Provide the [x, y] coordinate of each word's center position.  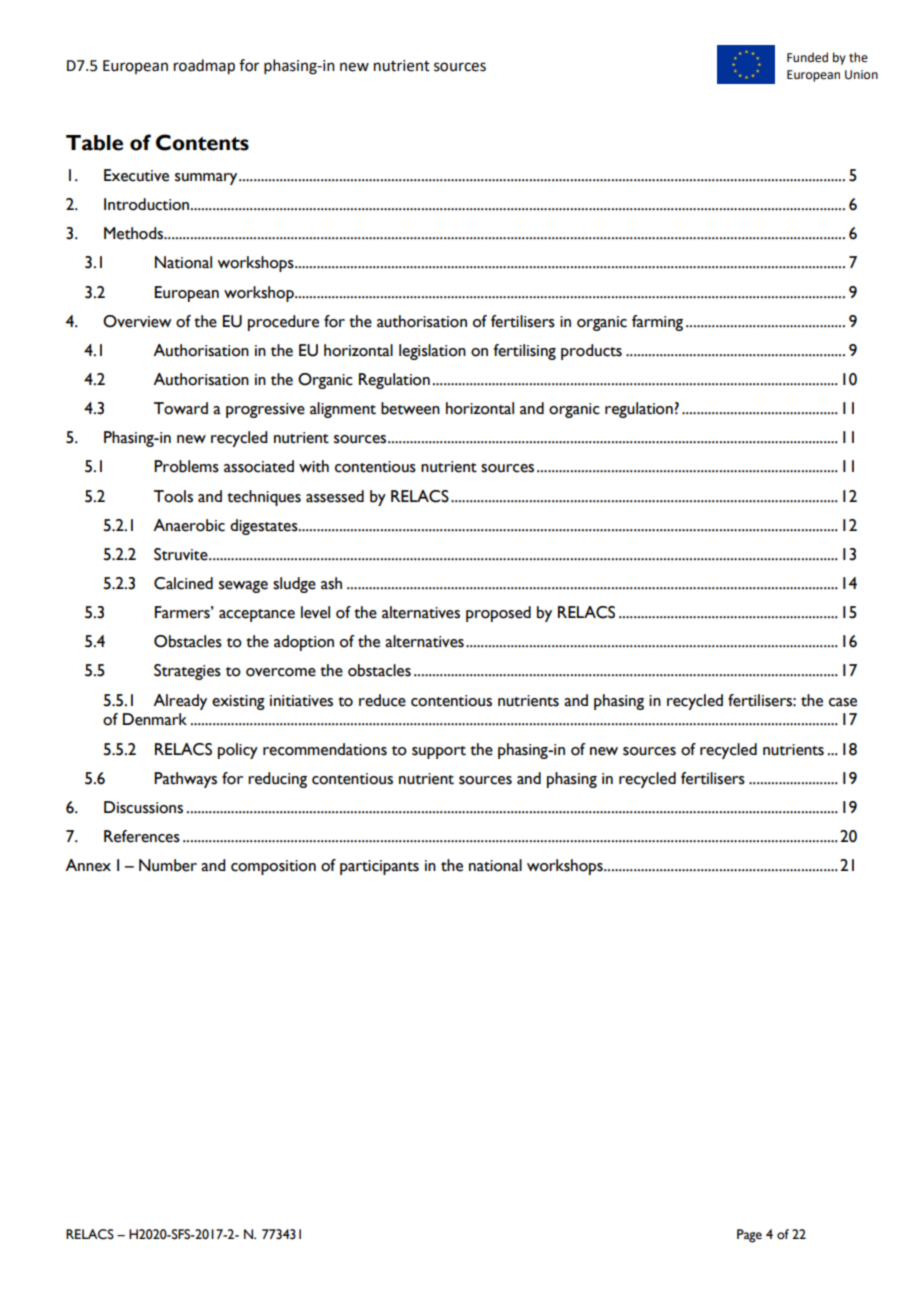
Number [168, 865]
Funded [807, 57]
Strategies [187, 672]
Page [749, 1236]
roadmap [204, 67]
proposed [498, 614]
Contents [202, 142]
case [843, 702]
